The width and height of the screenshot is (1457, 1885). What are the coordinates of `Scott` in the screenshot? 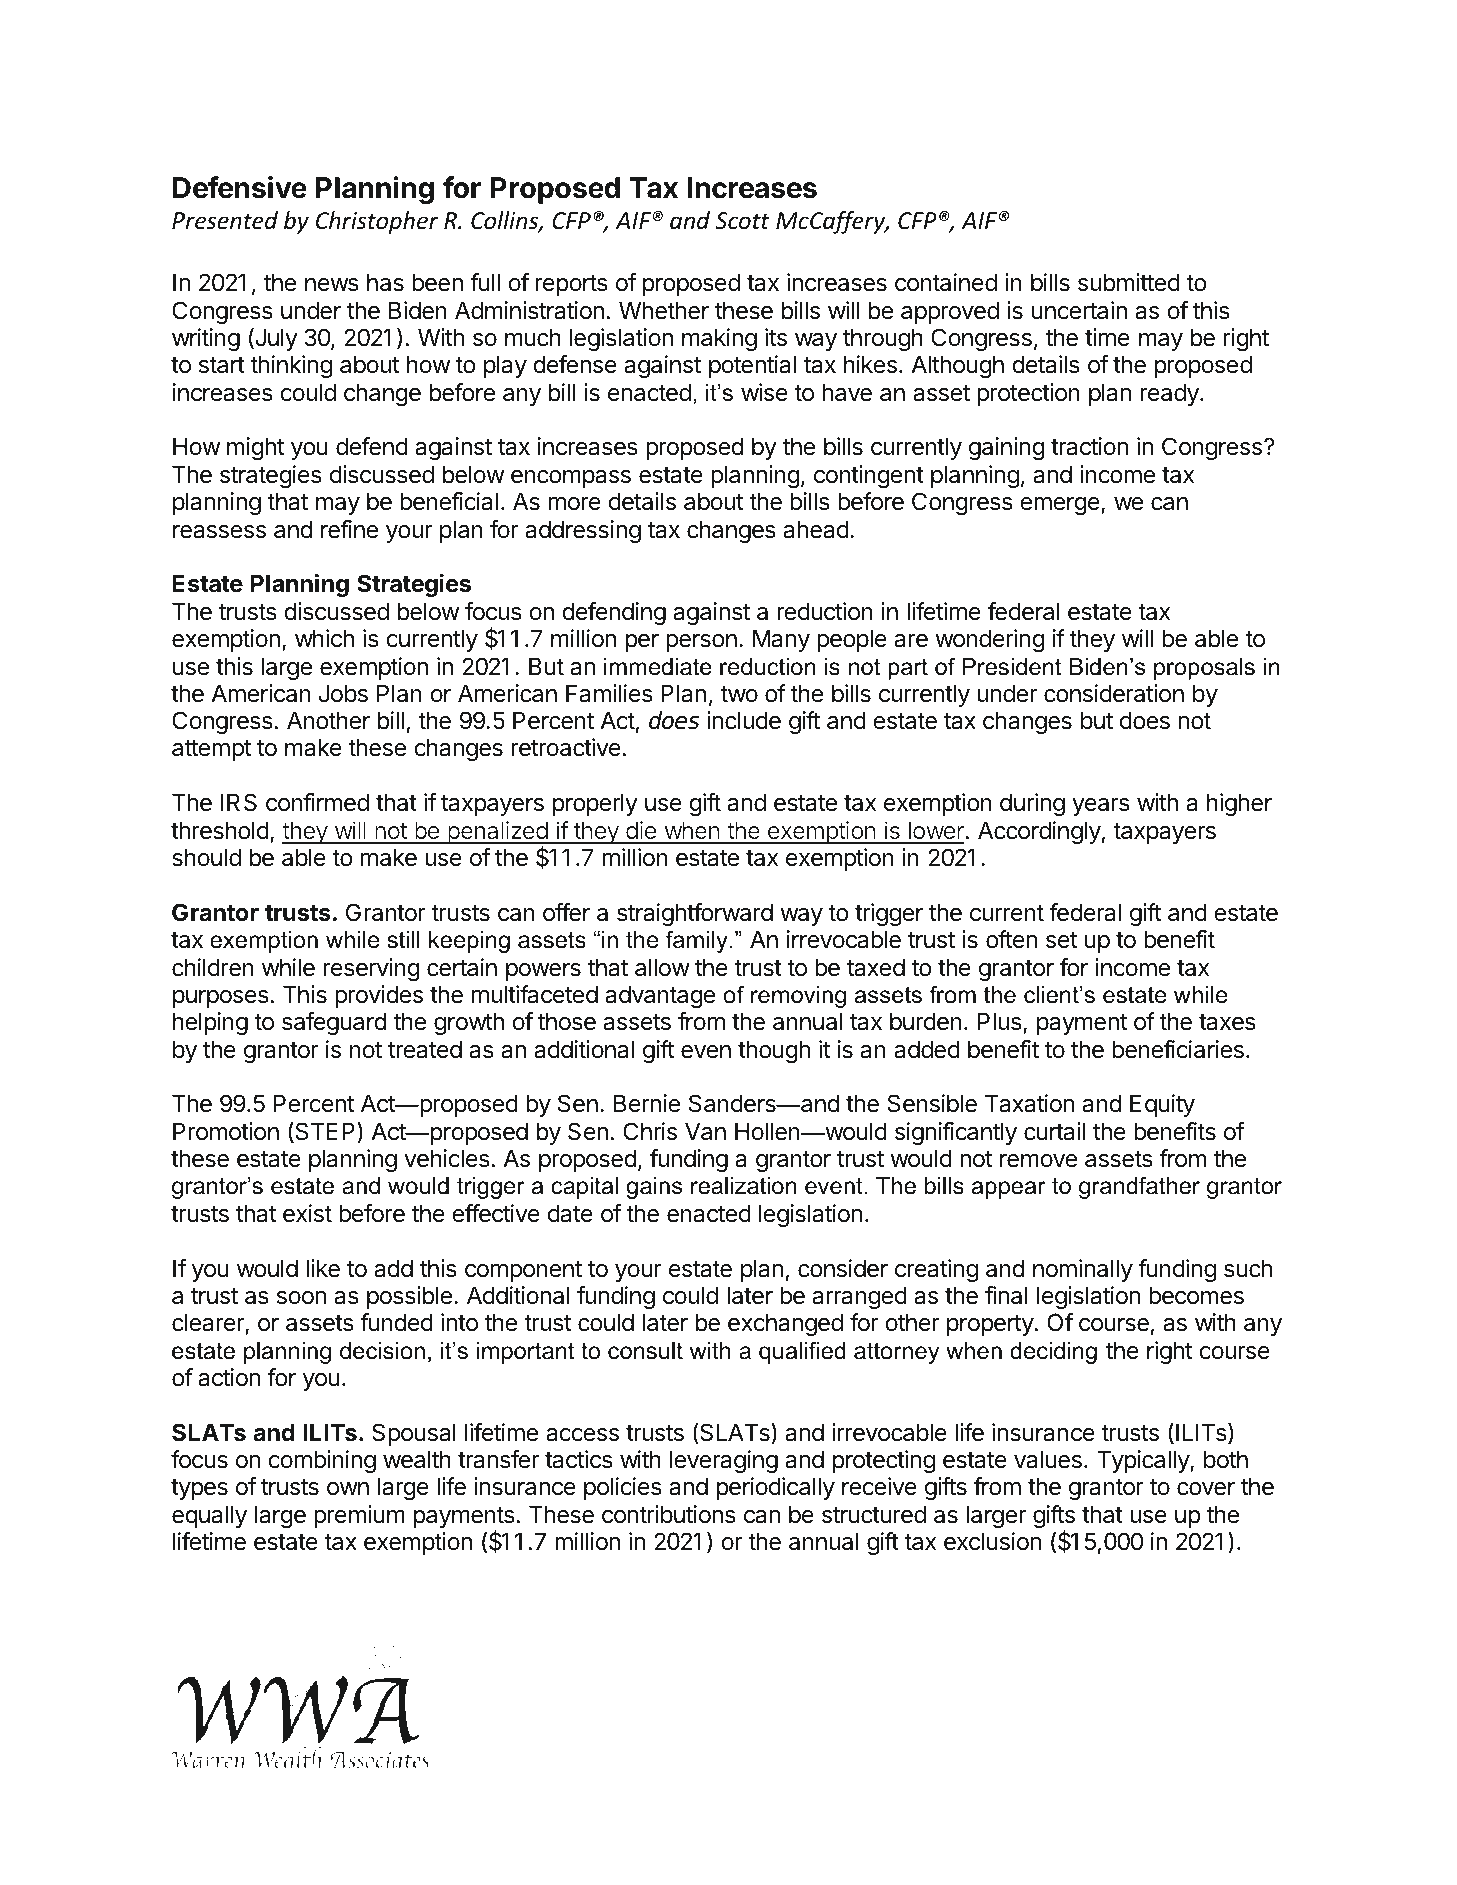 It's located at (742, 221).
